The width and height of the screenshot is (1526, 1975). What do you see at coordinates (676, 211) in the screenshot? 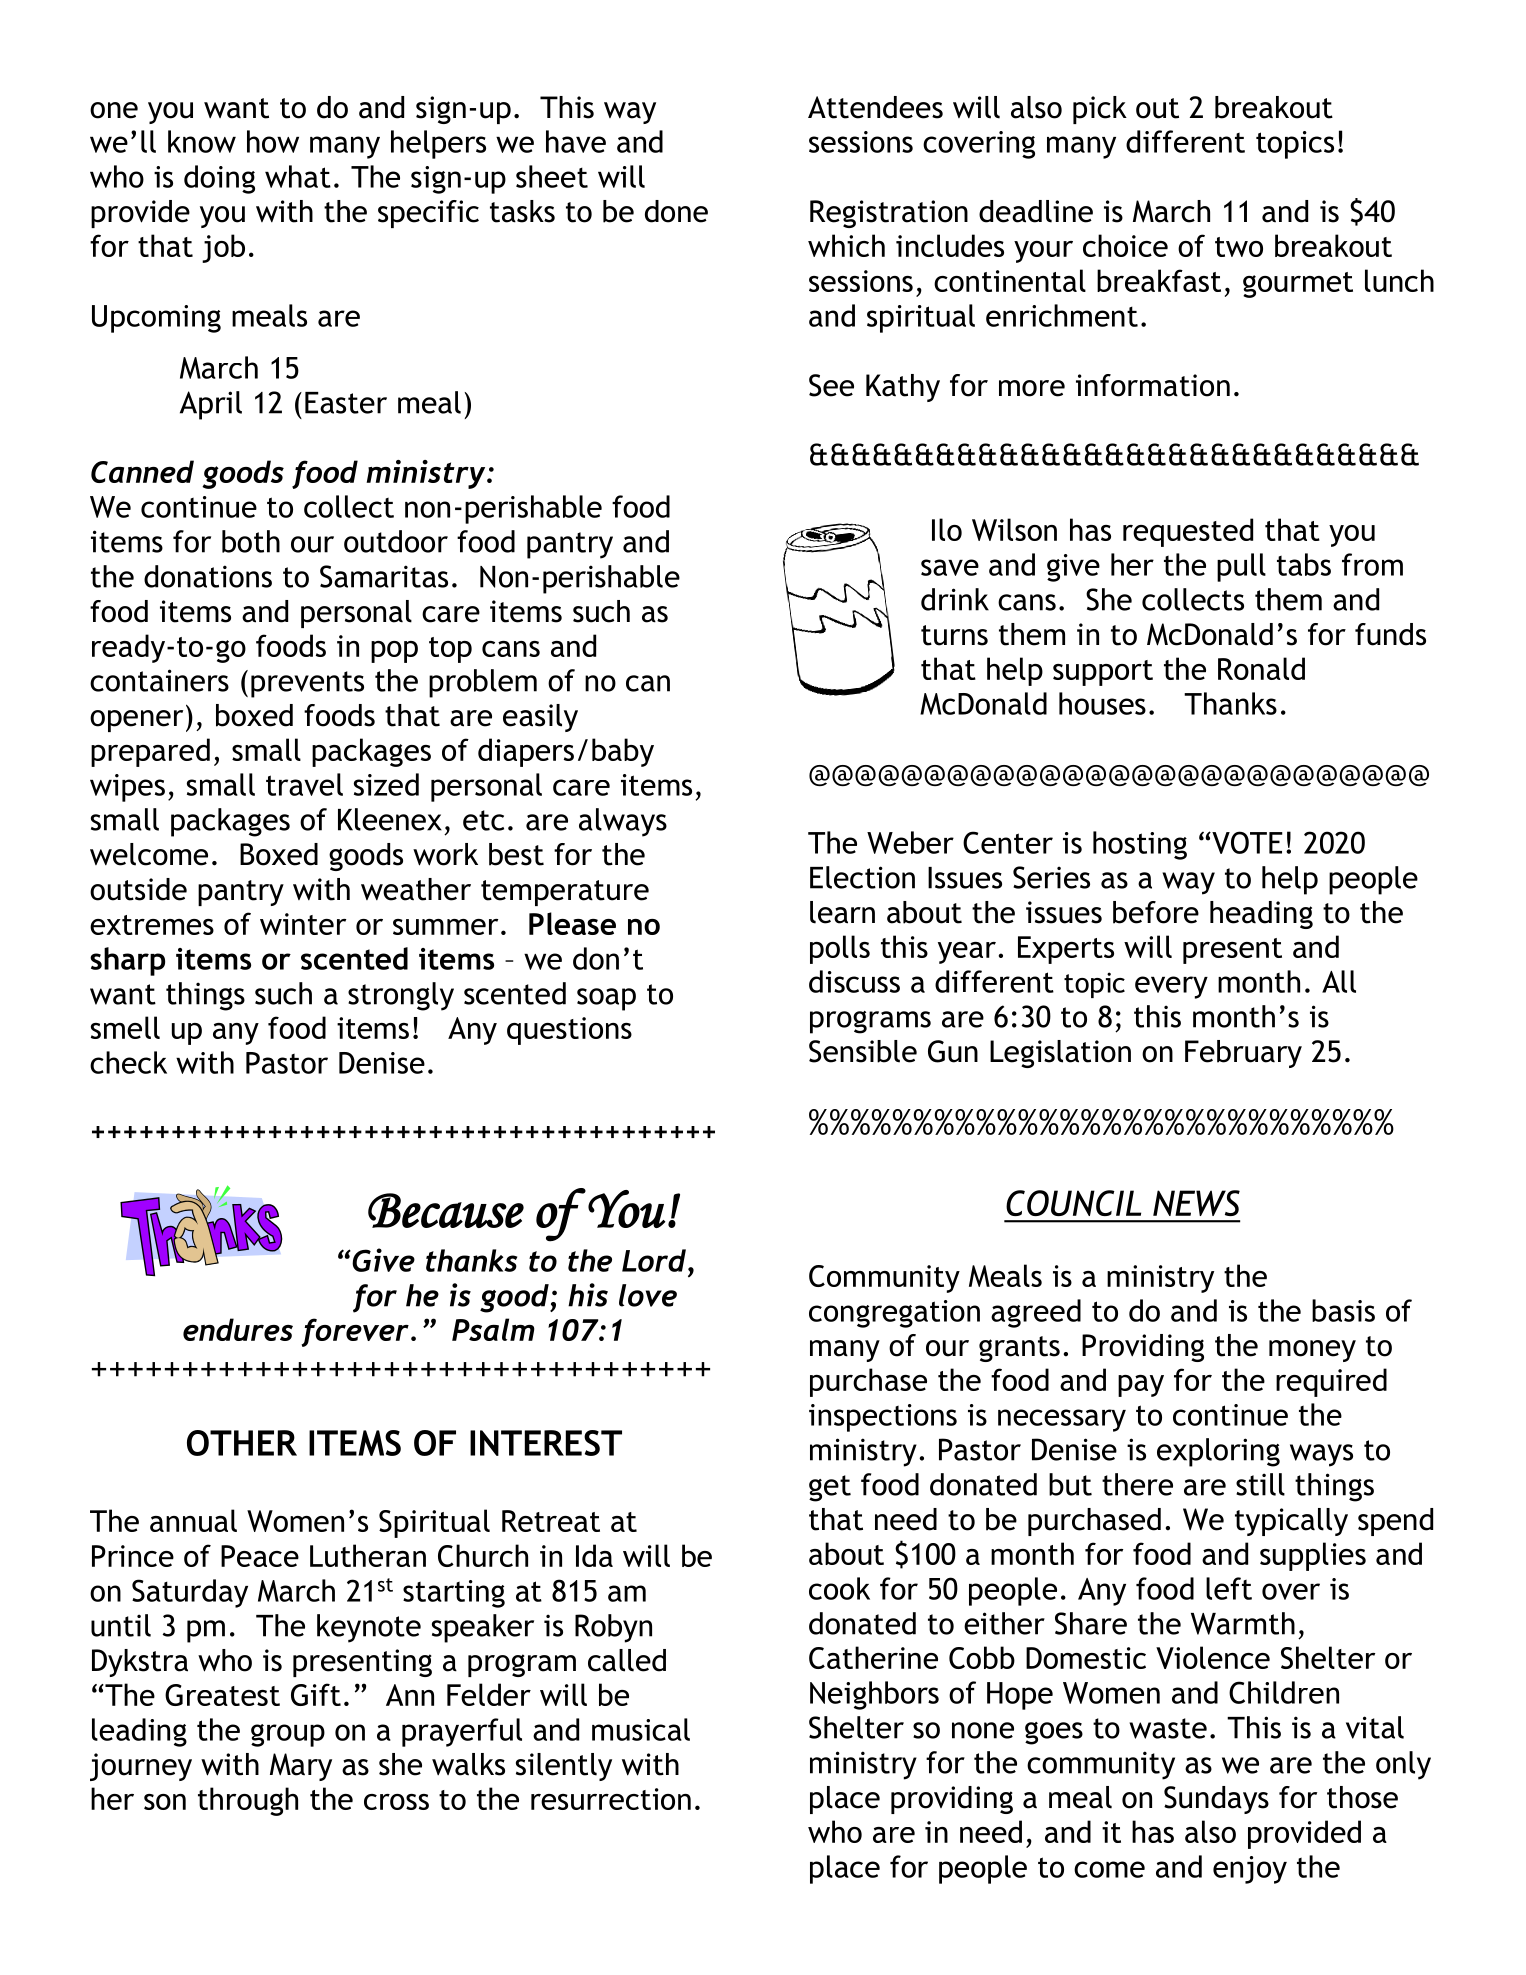
I see `done` at bounding box center [676, 211].
